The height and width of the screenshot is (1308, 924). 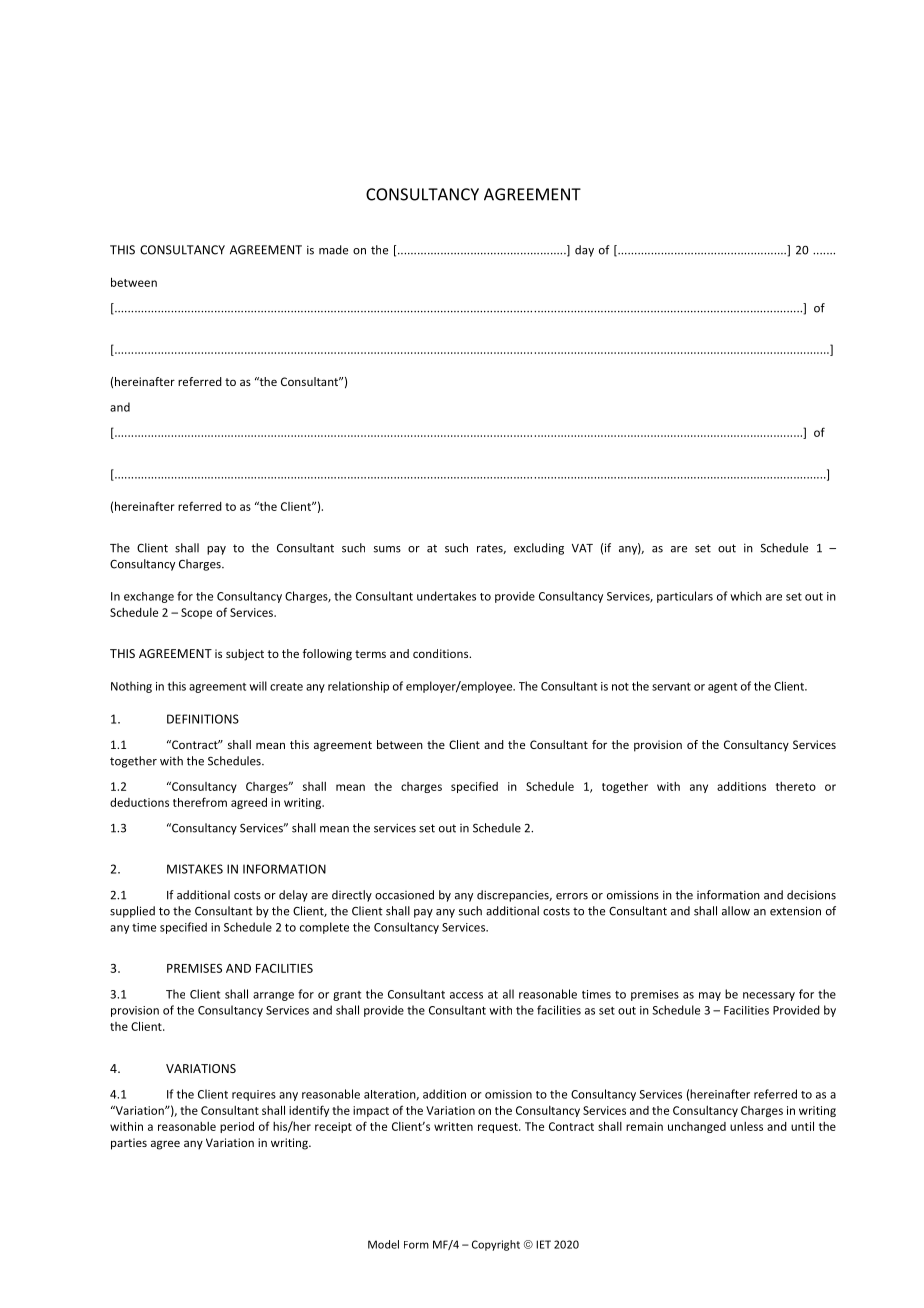 What do you see at coordinates (203, 719) in the screenshot?
I see `DEFINITIONS` at bounding box center [203, 719].
